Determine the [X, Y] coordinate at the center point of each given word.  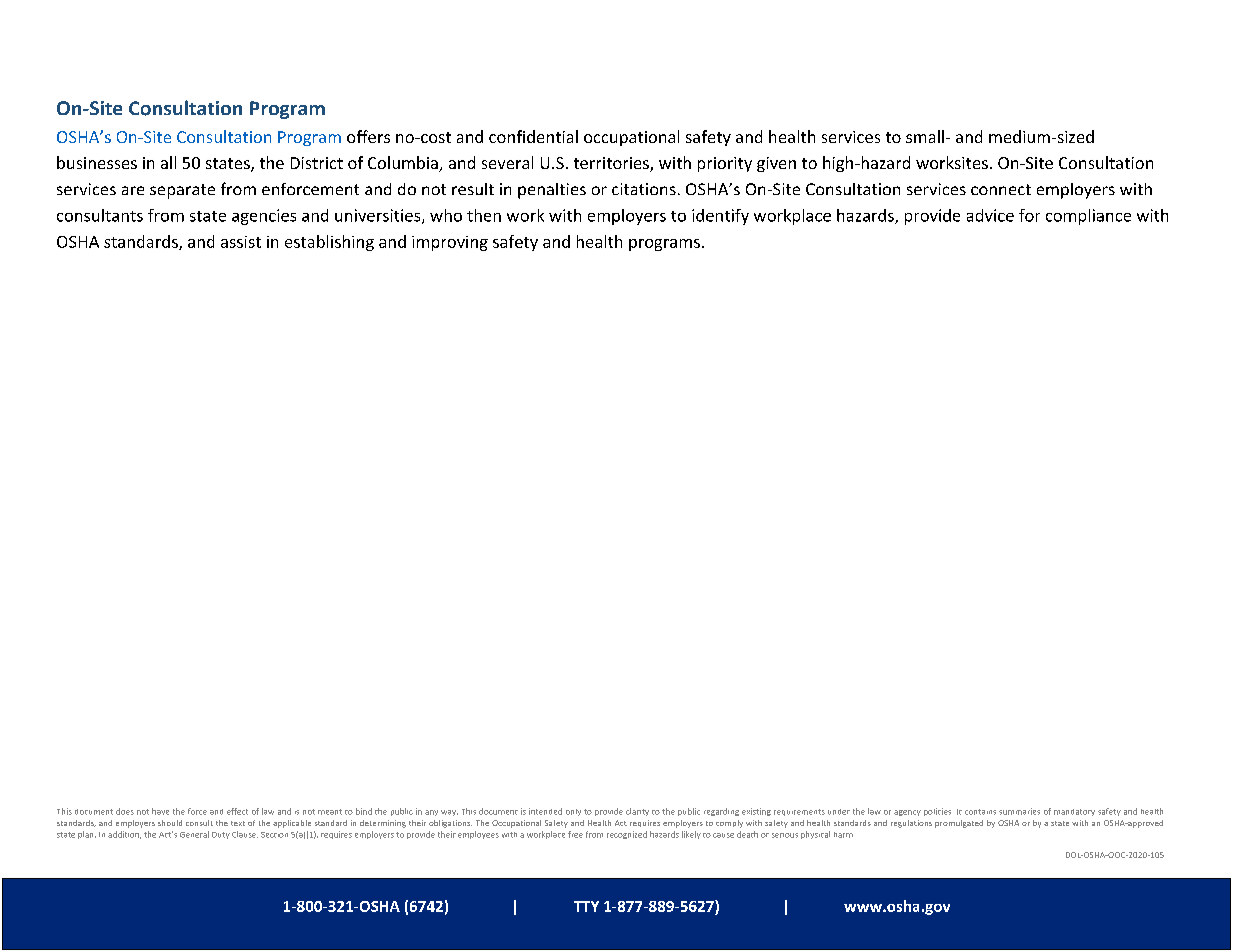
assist [241, 242]
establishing [329, 243]
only [573, 812]
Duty [221, 835]
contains [980, 812]
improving [450, 243]
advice [990, 215]
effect [237, 811]
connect [1001, 189]
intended [545, 811]
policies [937, 812]
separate [182, 191]
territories [612, 164]
